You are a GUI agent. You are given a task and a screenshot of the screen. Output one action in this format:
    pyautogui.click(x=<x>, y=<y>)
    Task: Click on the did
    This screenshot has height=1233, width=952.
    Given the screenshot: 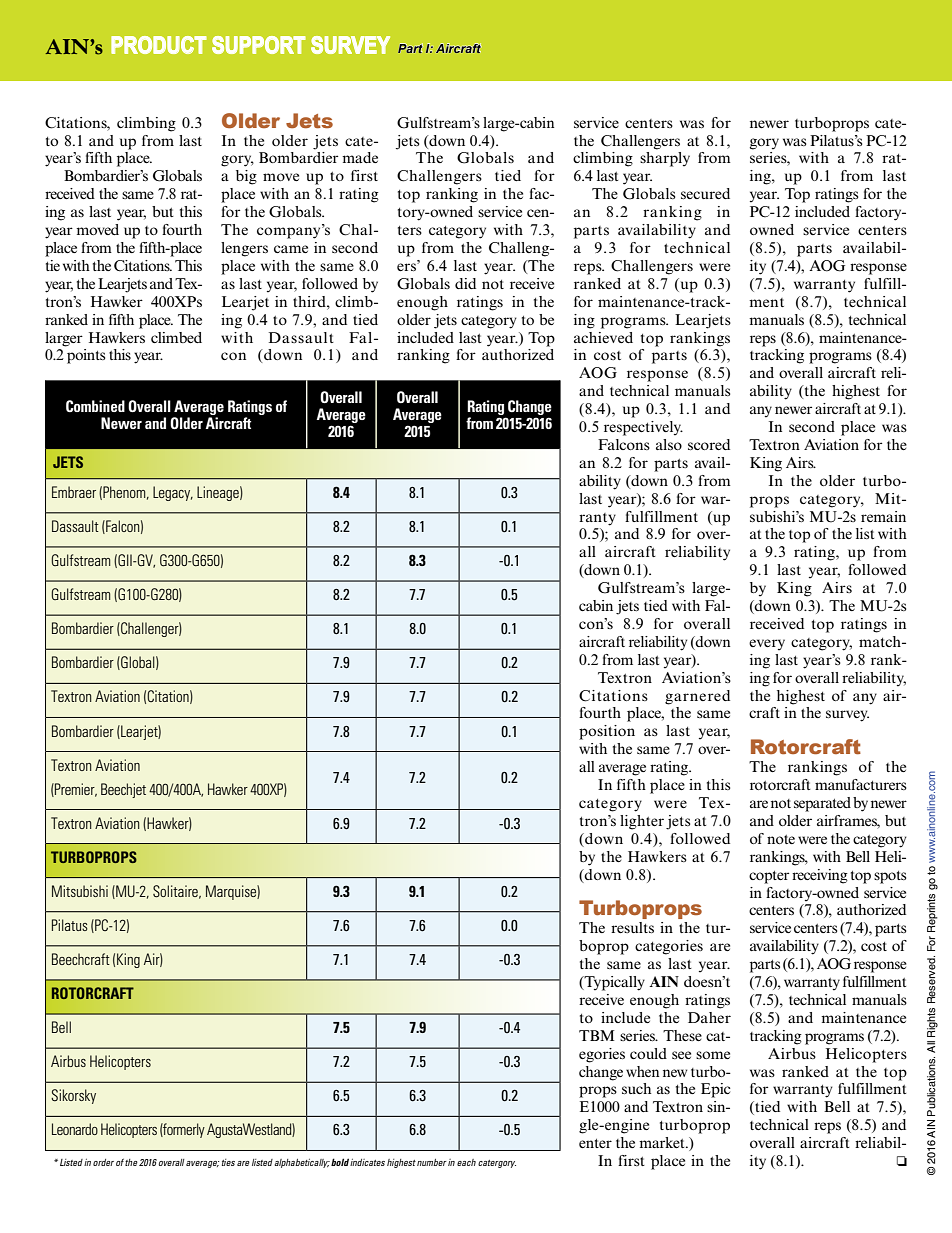 What is the action you would take?
    pyautogui.click(x=465, y=283)
